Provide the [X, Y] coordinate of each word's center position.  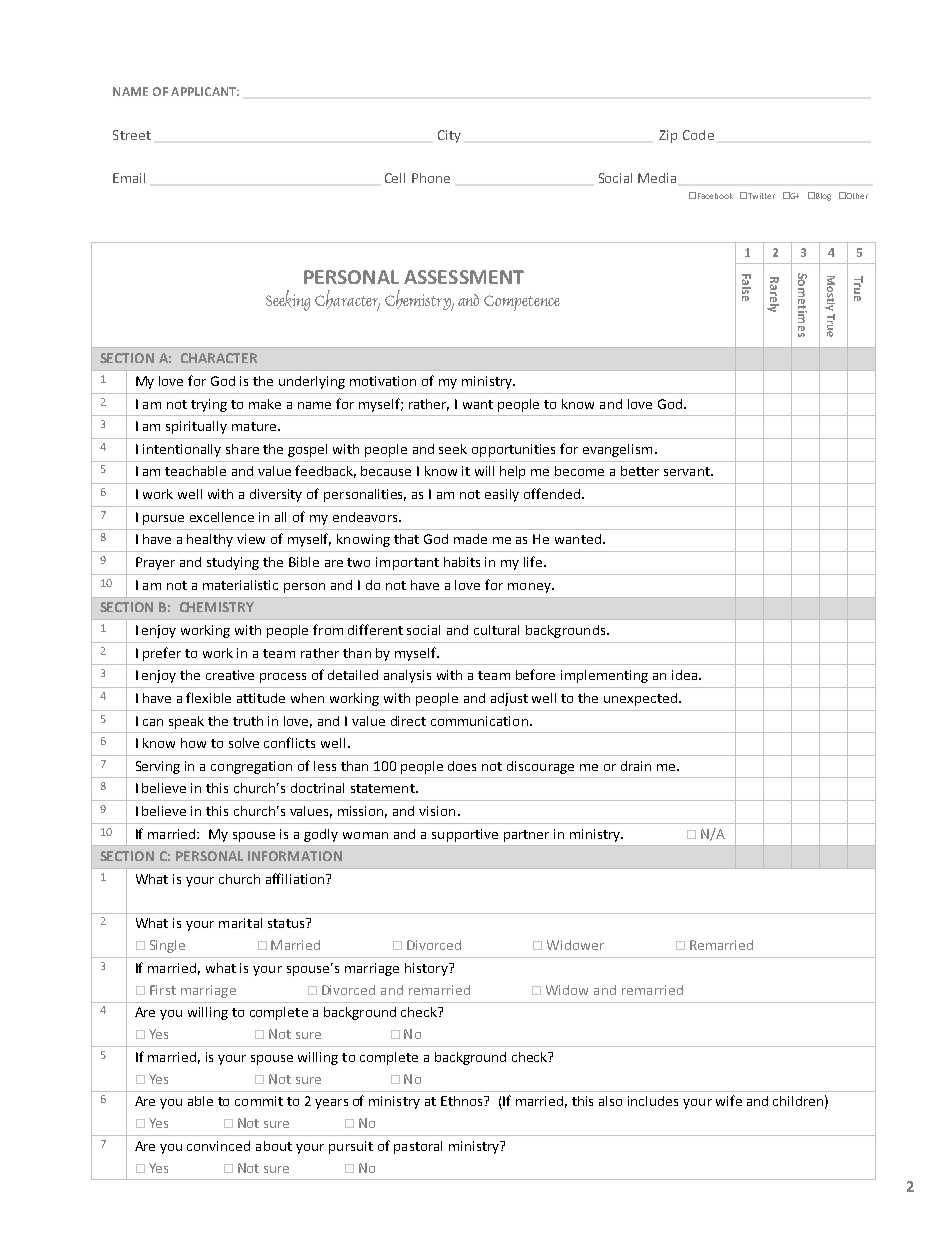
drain [636, 766]
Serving [158, 767]
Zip [668, 136]
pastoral [418, 1147]
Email [129, 178]
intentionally [182, 450]
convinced [218, 1146]
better [640, 471]
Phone [431, 178]
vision [437, 811]
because [386, 471]
